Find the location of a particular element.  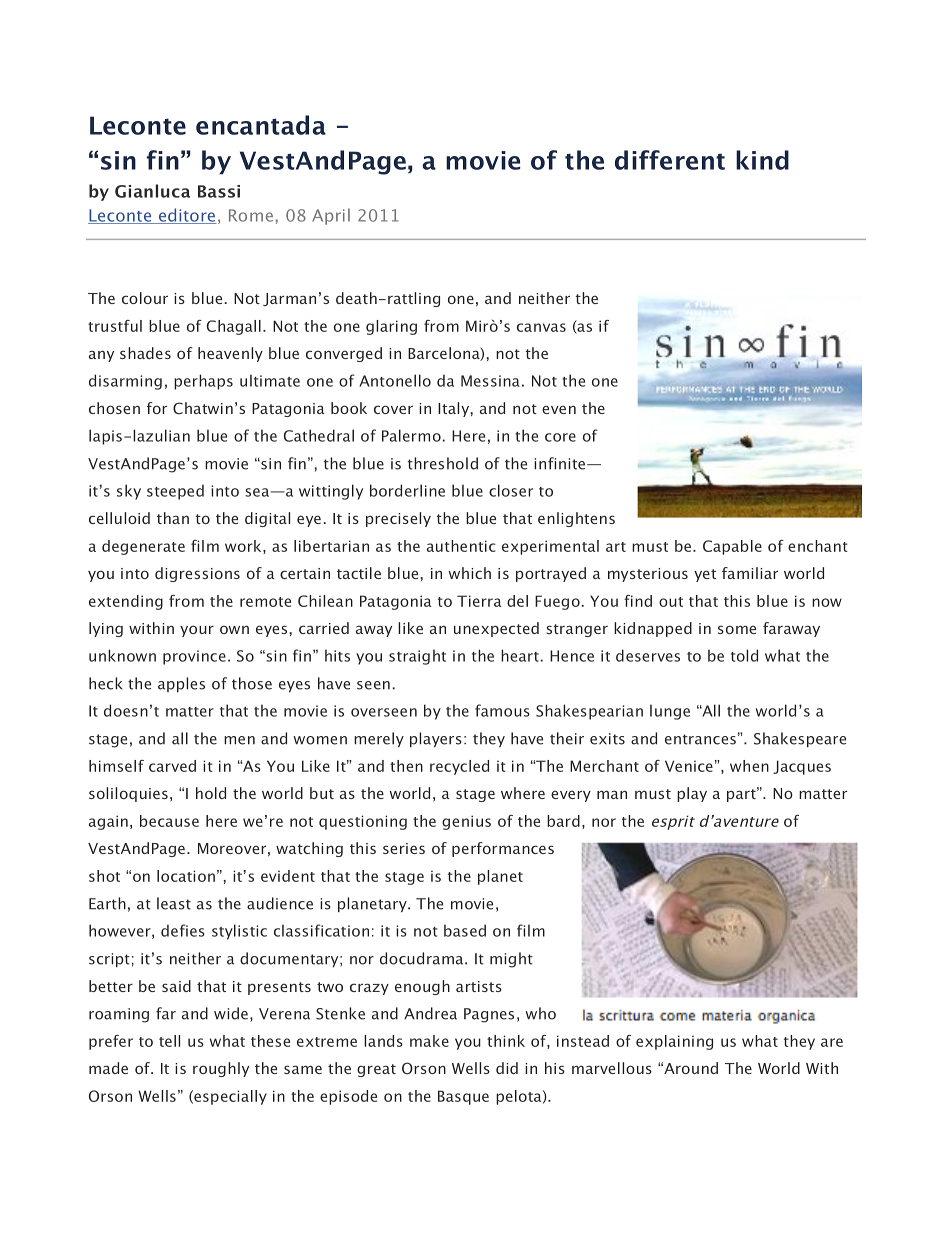

recycled is located at coordinates (459, 767).
